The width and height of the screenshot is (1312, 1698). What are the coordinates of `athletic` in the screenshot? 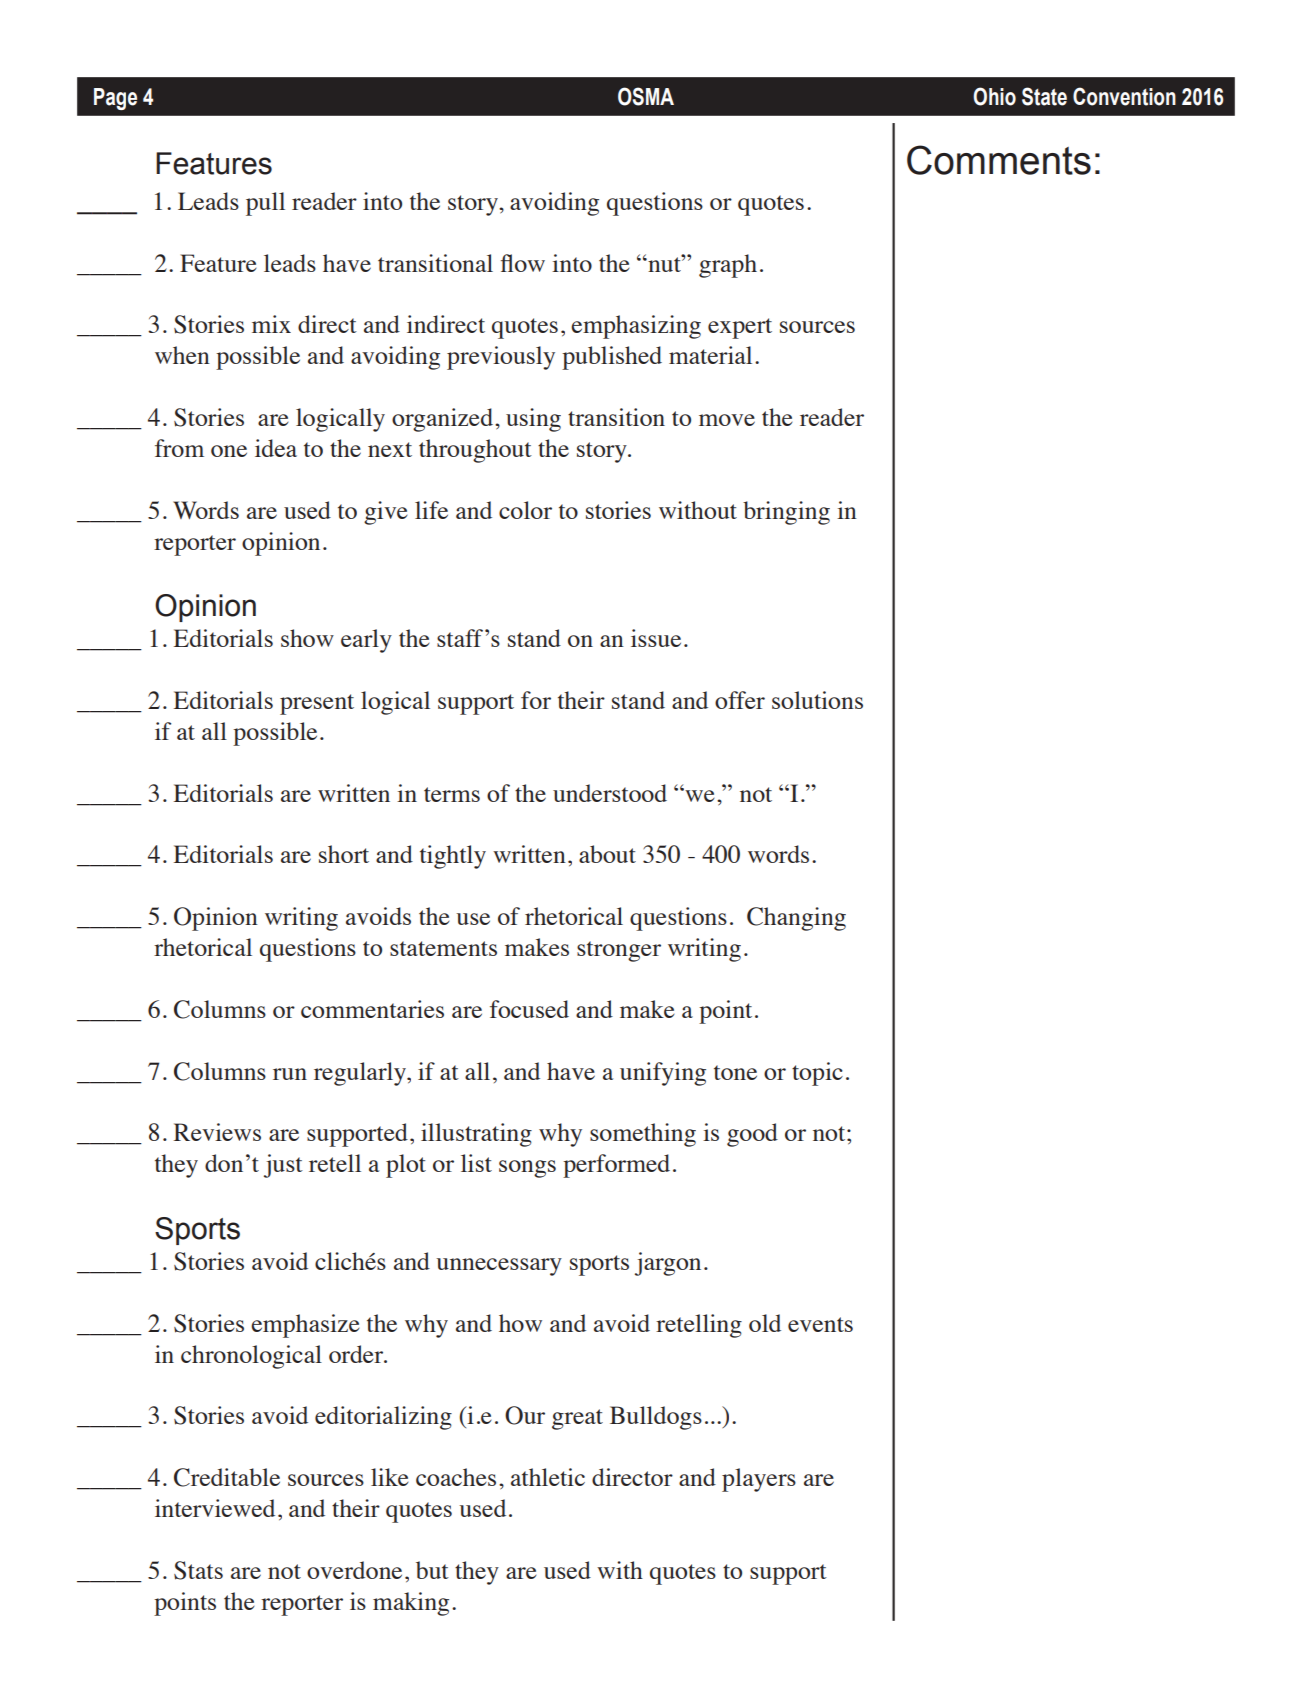 It's located at (548, 1477).
